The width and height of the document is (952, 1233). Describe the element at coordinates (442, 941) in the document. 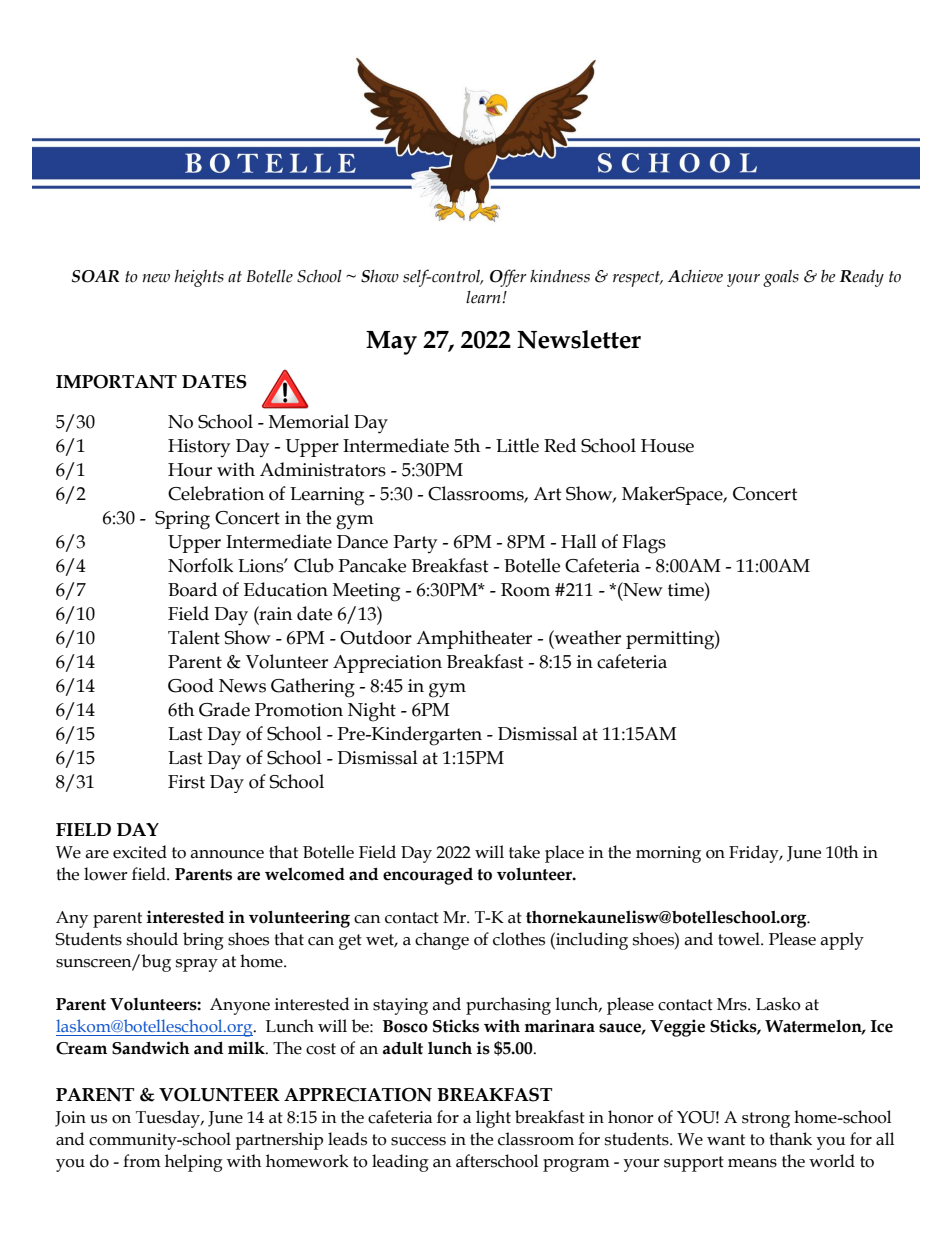

I see `change` at that location.
